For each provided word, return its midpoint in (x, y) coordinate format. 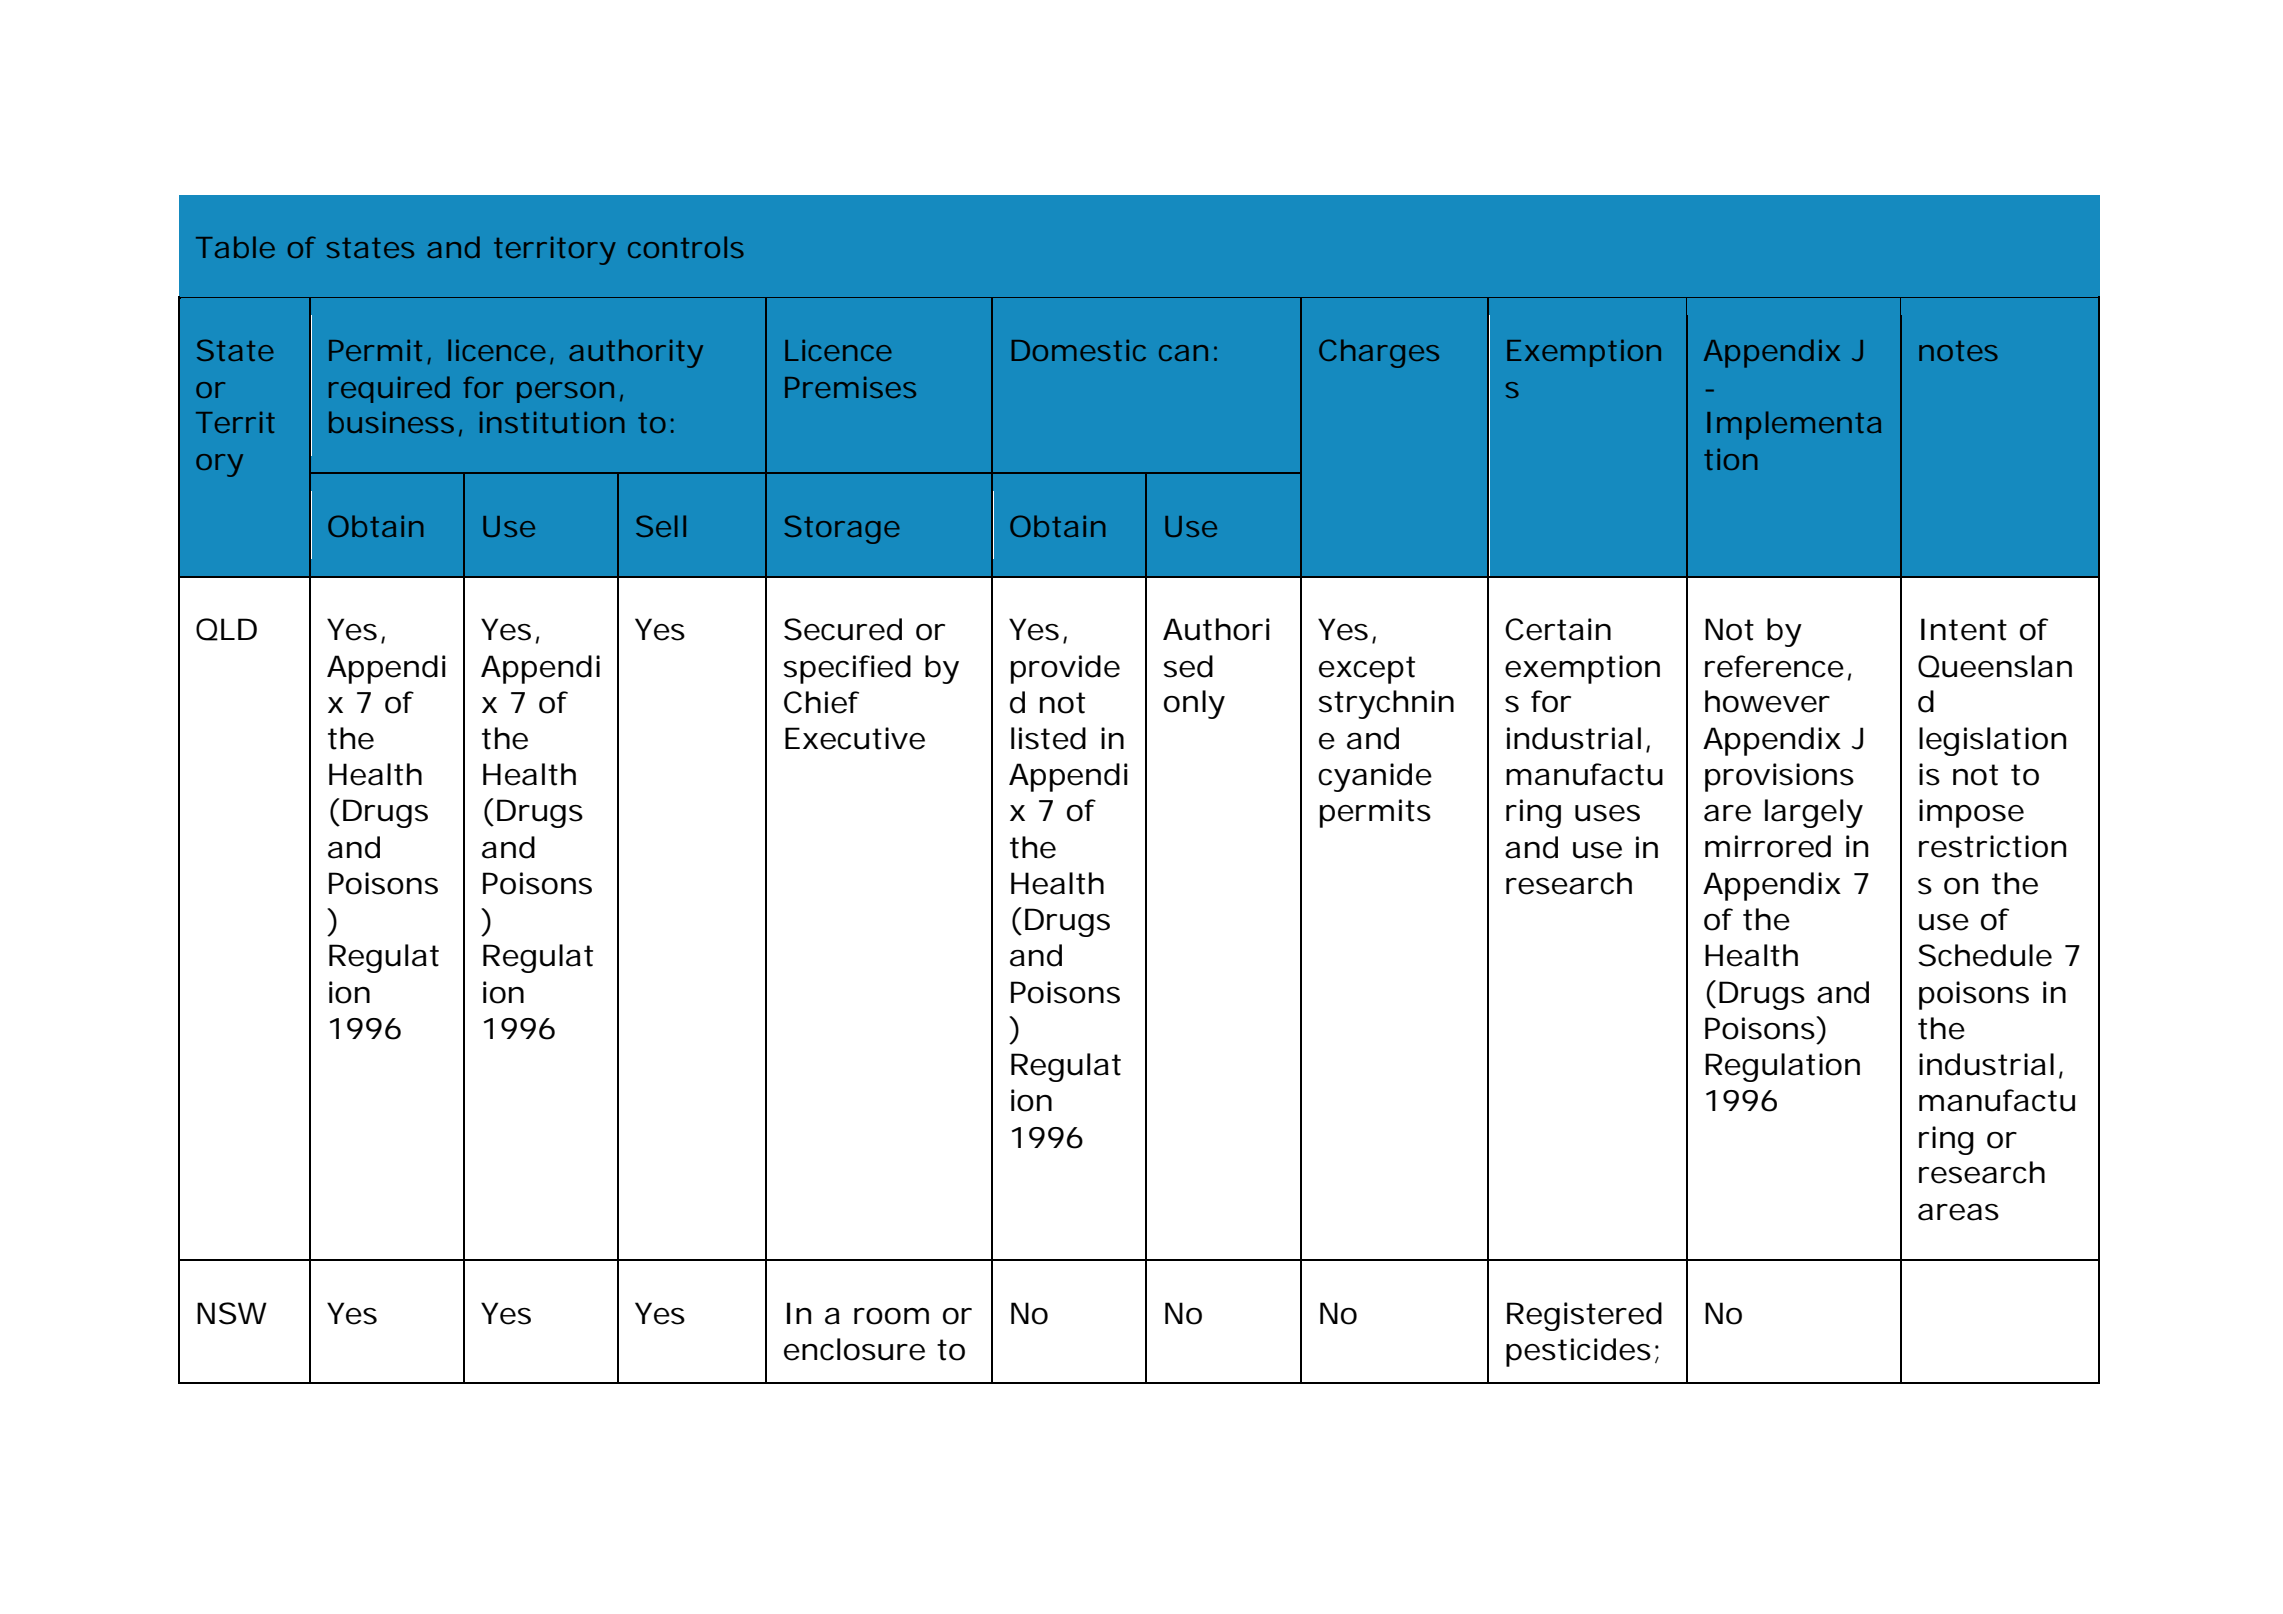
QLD (226, 629)
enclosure (854, 1349)
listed (1048, 738)
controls (686, 247)
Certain (1558, 629)
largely (1814, 813)
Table (235, 247)
